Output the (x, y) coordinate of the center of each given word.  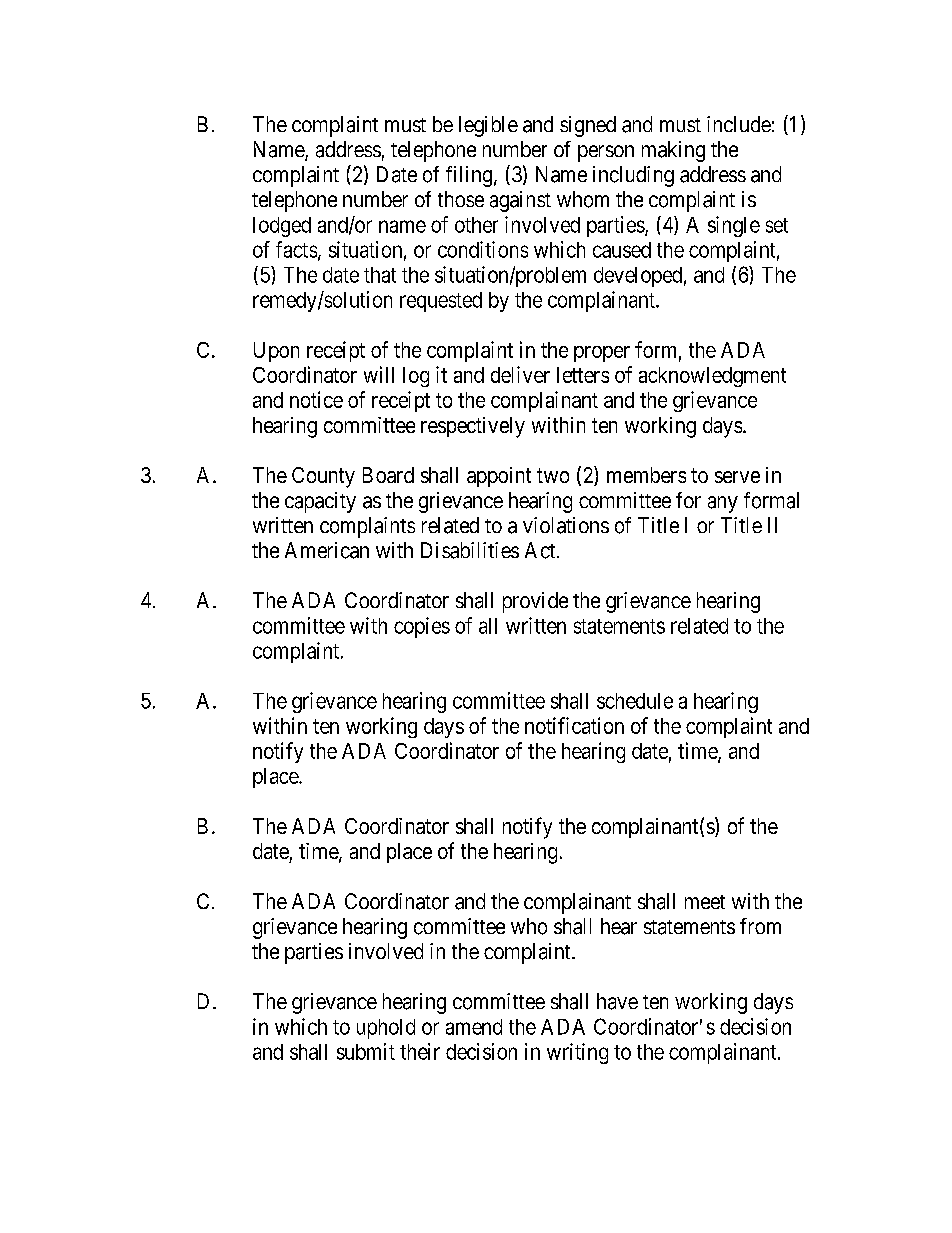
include (739, 124)
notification (574, 725)
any (723, 504)
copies (422, 627)
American (327, 550)
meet (705, 902)
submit (366, 1051)
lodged (282, 227)
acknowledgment (712, 377)
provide (535, 602)
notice (316, 399)
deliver (520, 374)
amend (474, 1027)
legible (488, 126)
